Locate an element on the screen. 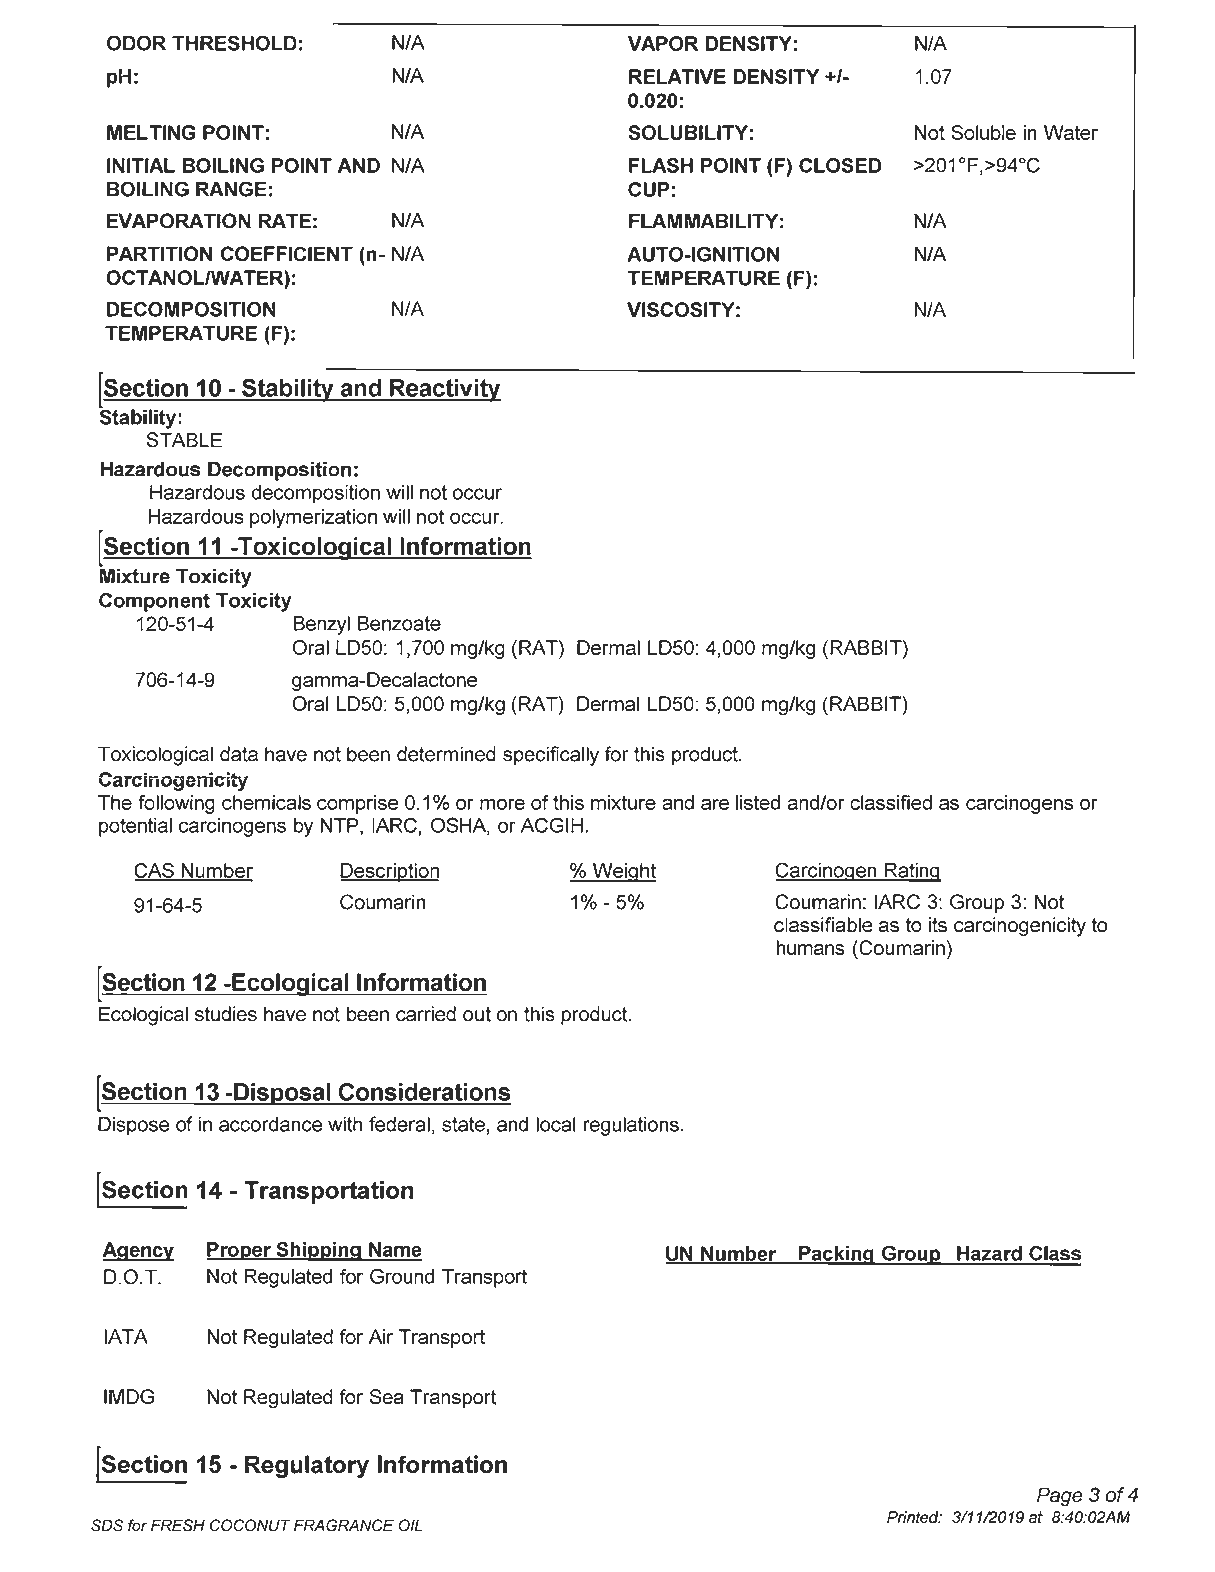 The width and height of the screenshot is (1215, 1572). studies is located at coordinates (226, 1014).
